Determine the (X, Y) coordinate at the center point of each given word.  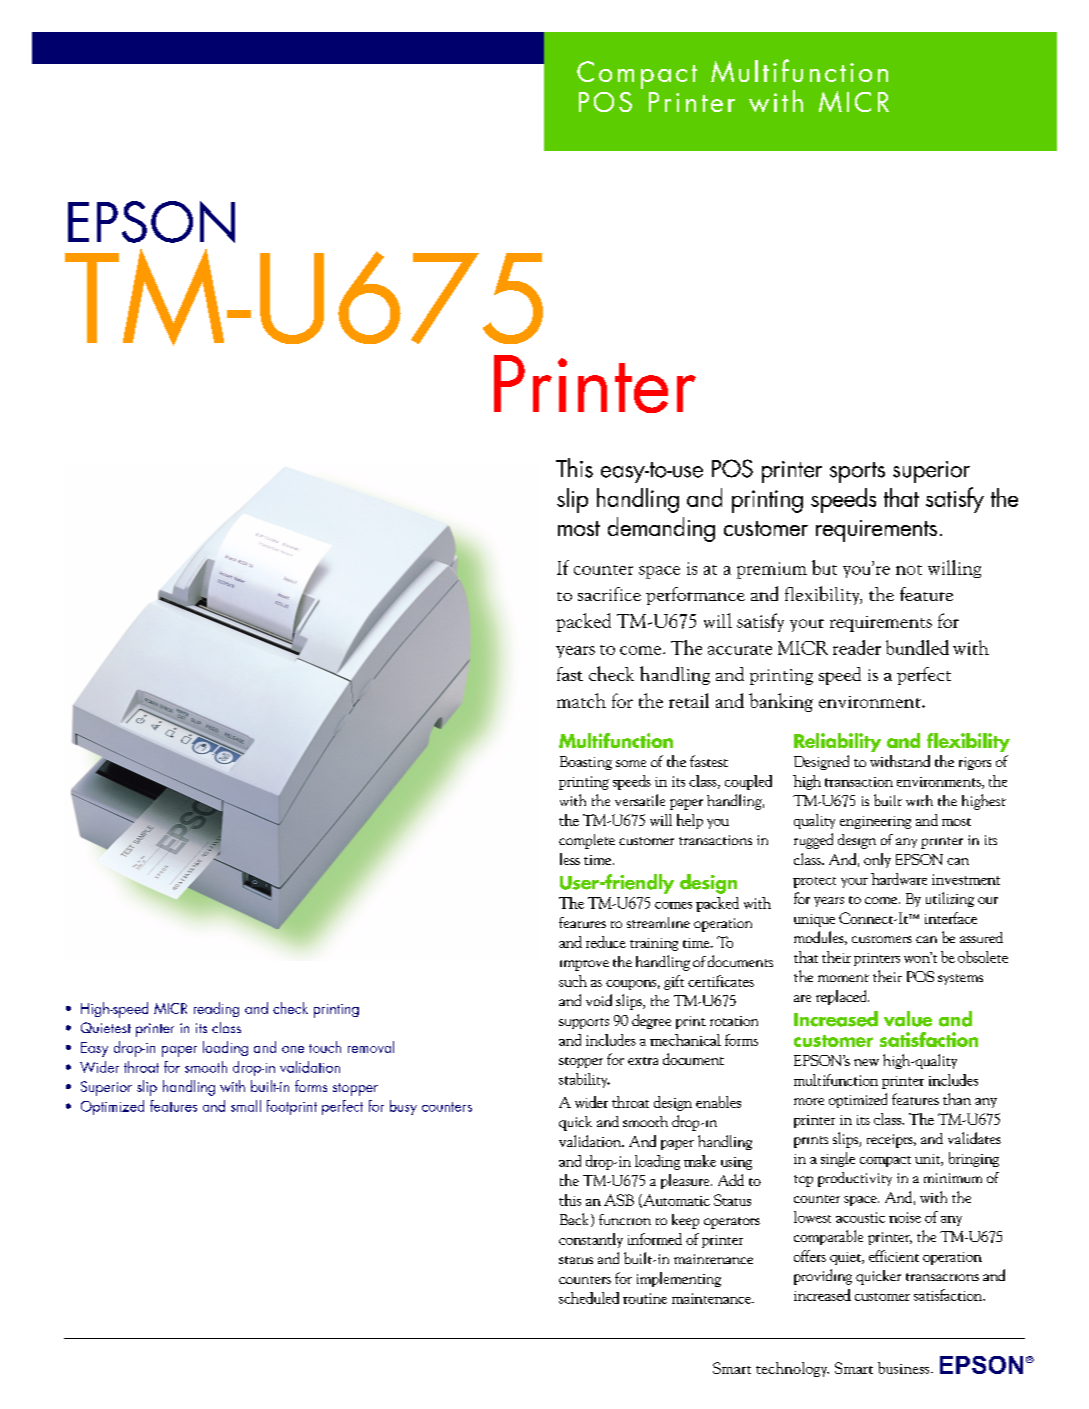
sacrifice (609, 594)
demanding (661, 529)
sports (857, 472)
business (905, 1368)
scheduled (589, 1298)
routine (645, 1298)
